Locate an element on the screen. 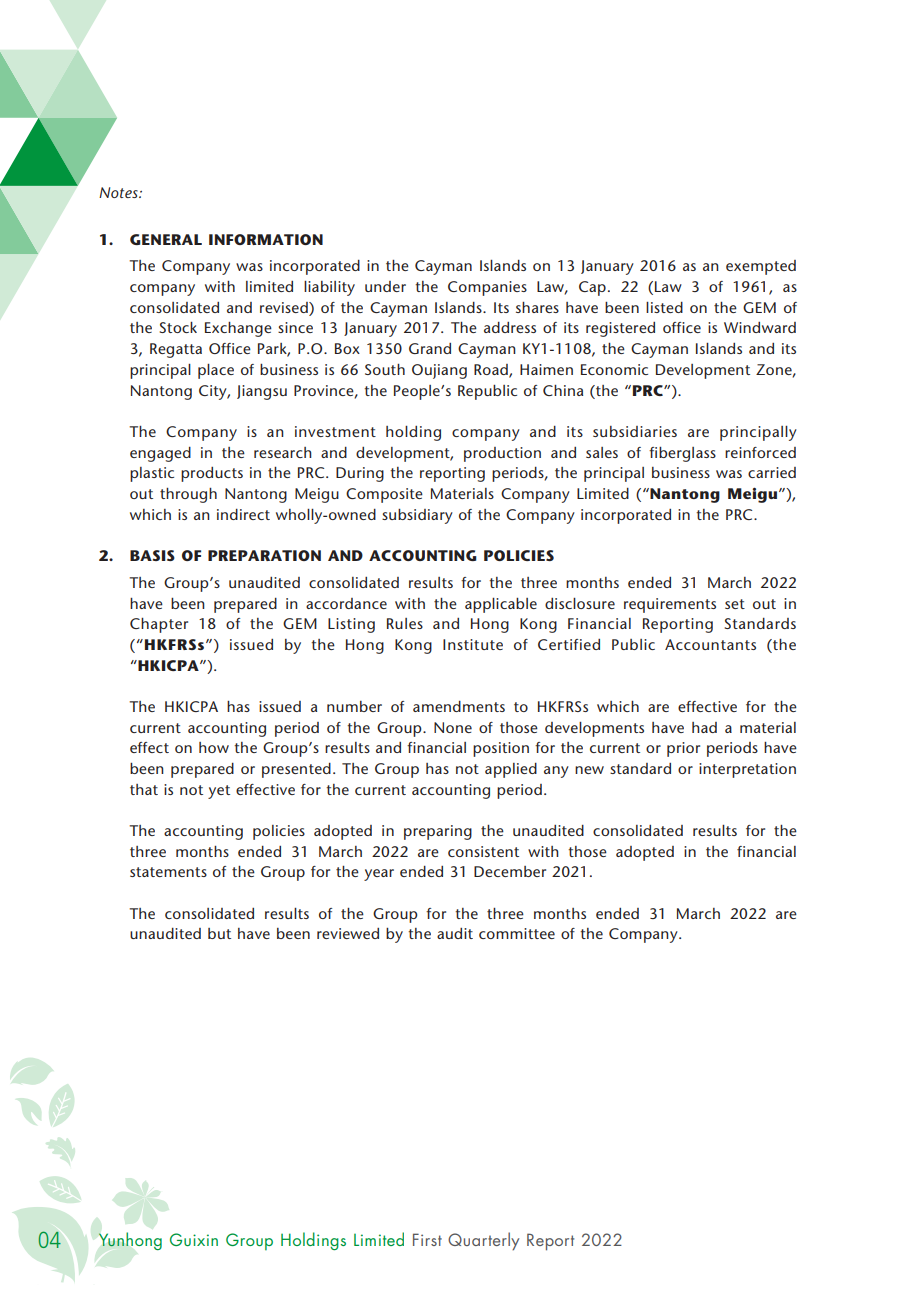 Image resolution: width=914 pixels, height=1296 pixels. BASIS is located at coordinates (152, 555).
